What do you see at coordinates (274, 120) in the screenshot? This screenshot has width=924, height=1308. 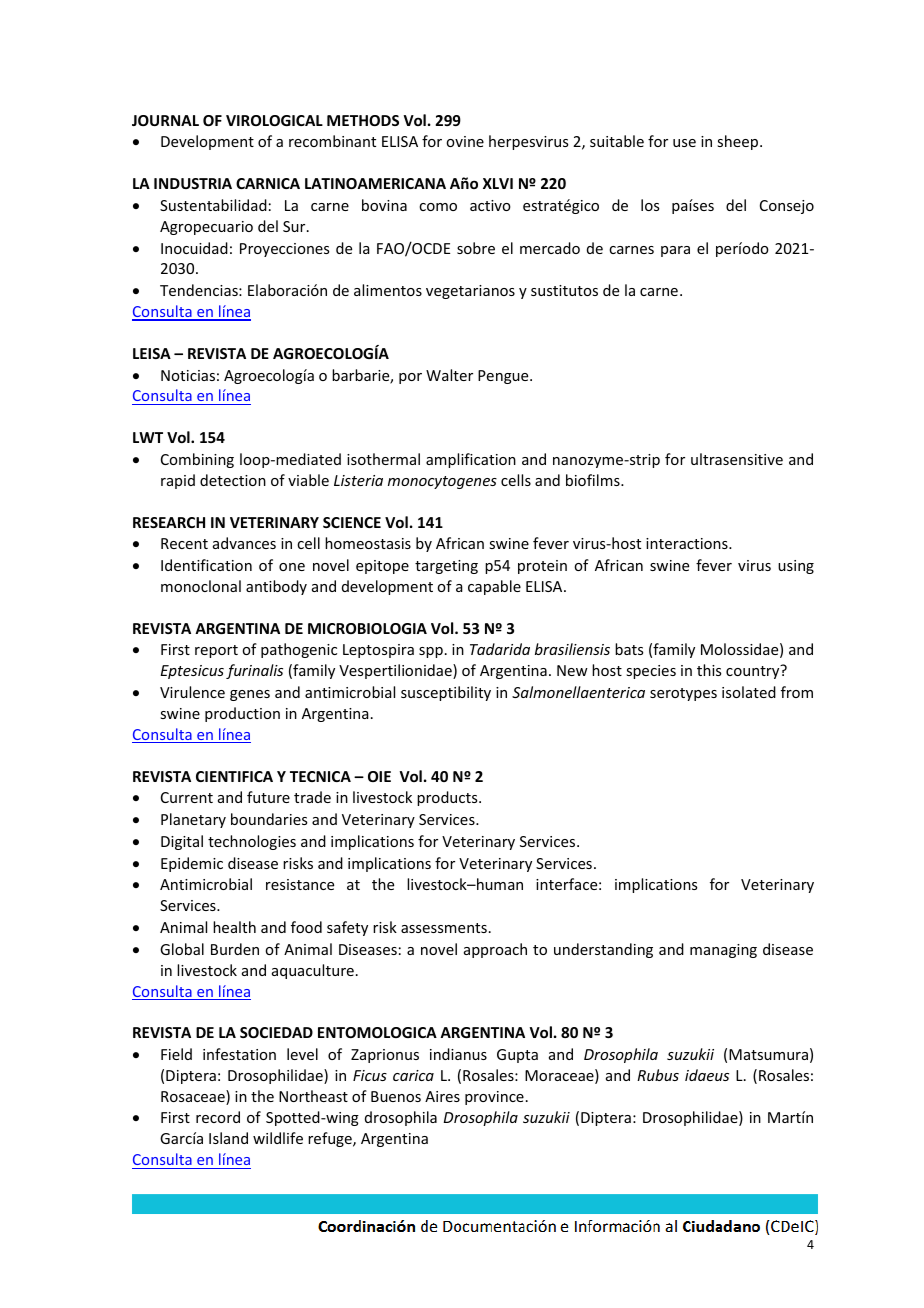 I see `VIROLOGICAL` at bounding box center [274, 120].
